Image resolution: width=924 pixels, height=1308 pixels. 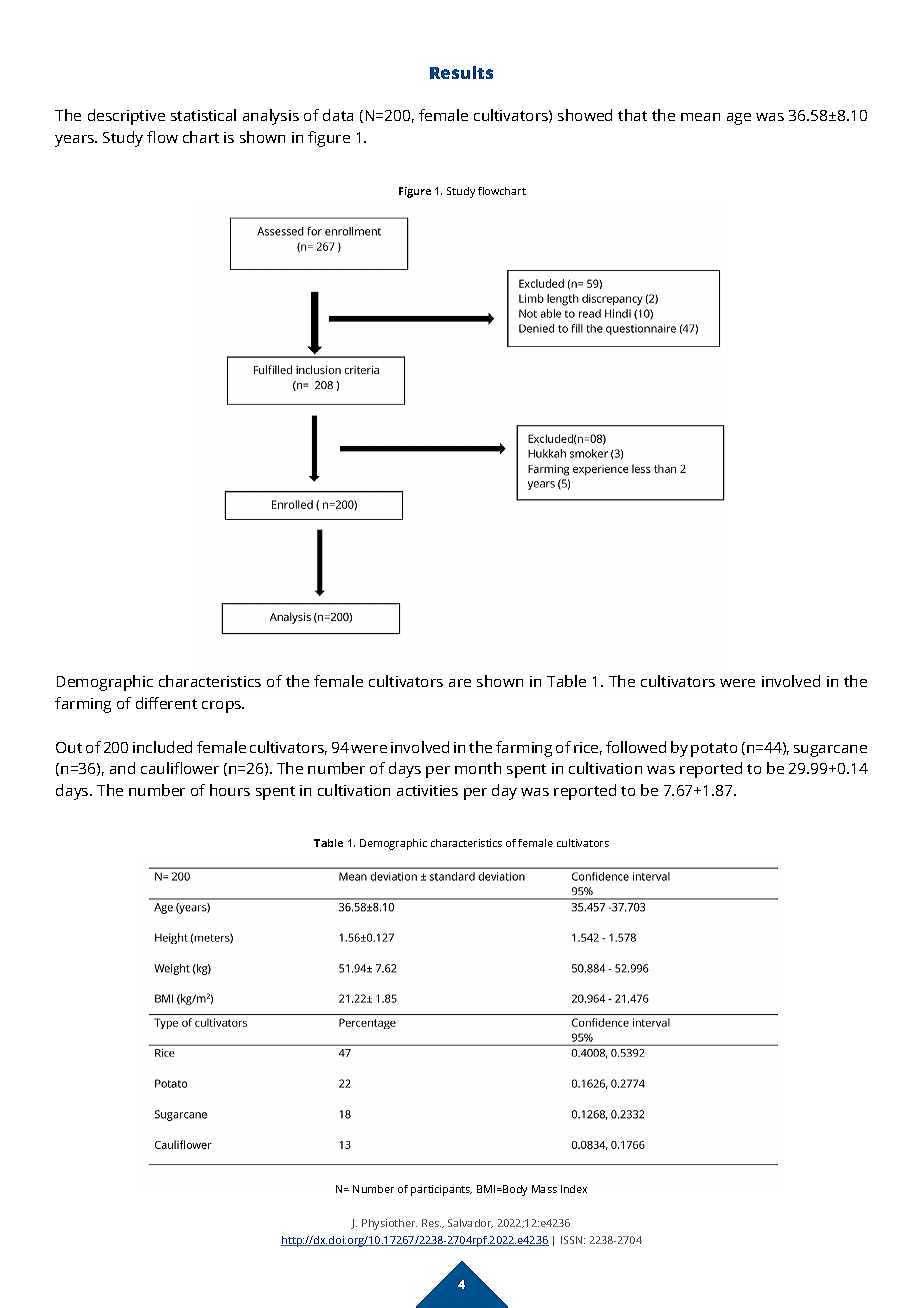 What do you see at coordinates (830, 751) in the screenshot?
I see `sugarcane` at bounding box center [830, 751].
